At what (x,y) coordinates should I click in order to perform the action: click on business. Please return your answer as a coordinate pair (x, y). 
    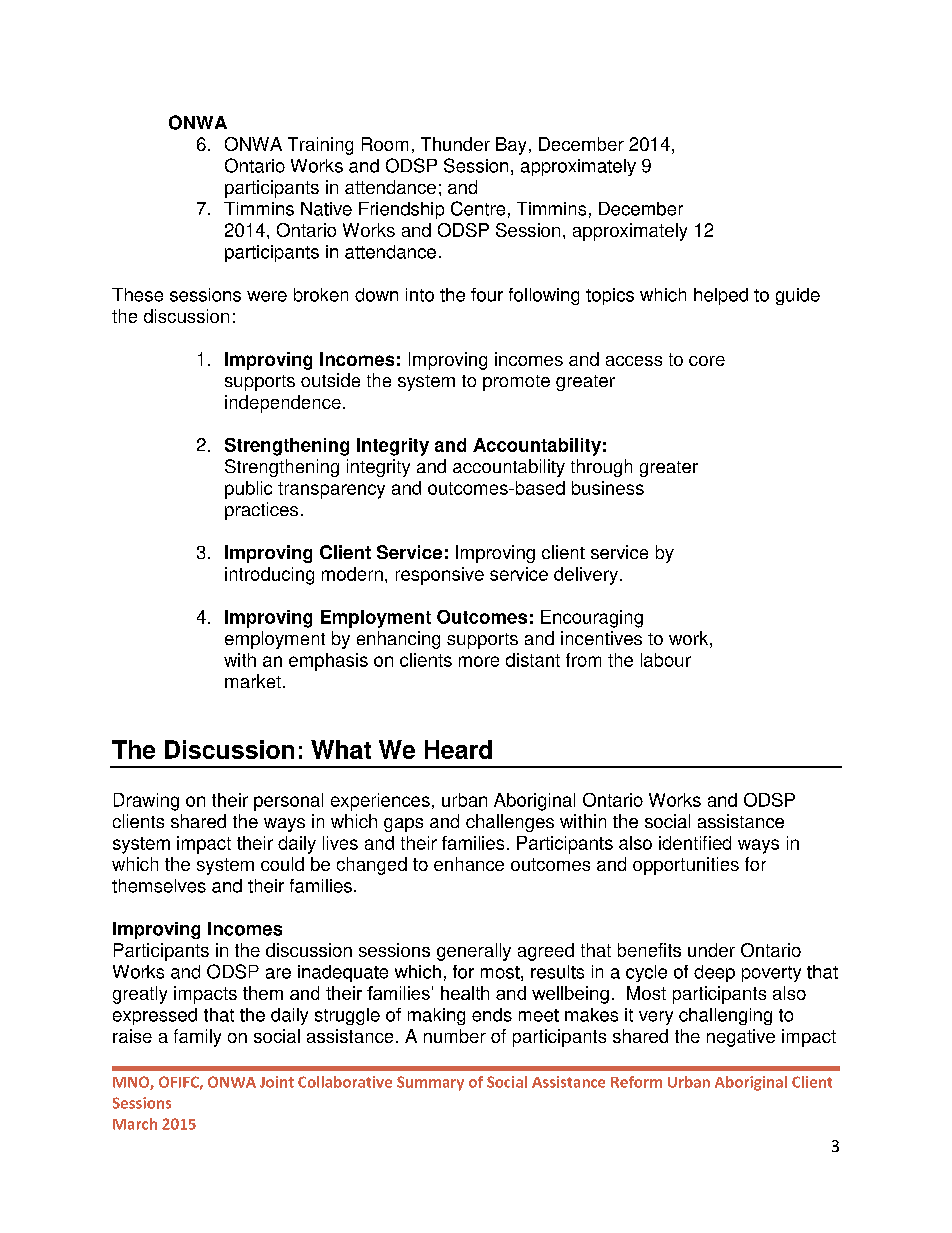
    Looking at the image, I should click on (608, 488).
